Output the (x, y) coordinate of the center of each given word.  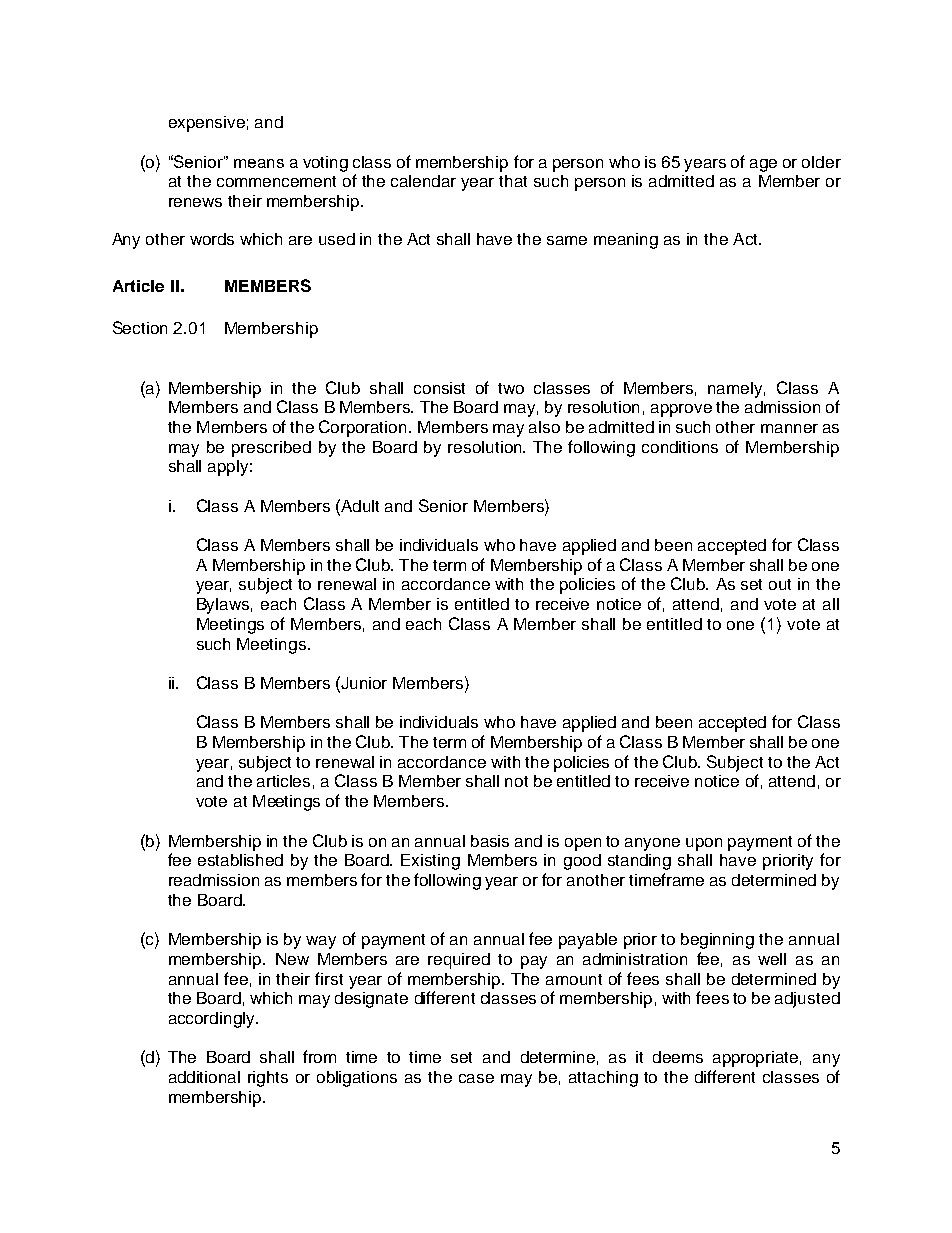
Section (140, 327)
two (511, 388)
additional (204, 1077)
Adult (359, 505)
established (240, 860)
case (476, 1078)
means (259, 163)
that (513, 181)
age (763, 165)
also (544, 427)
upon (704, 844)
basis (490, 841)
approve (681, 410)
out (780, 584)
